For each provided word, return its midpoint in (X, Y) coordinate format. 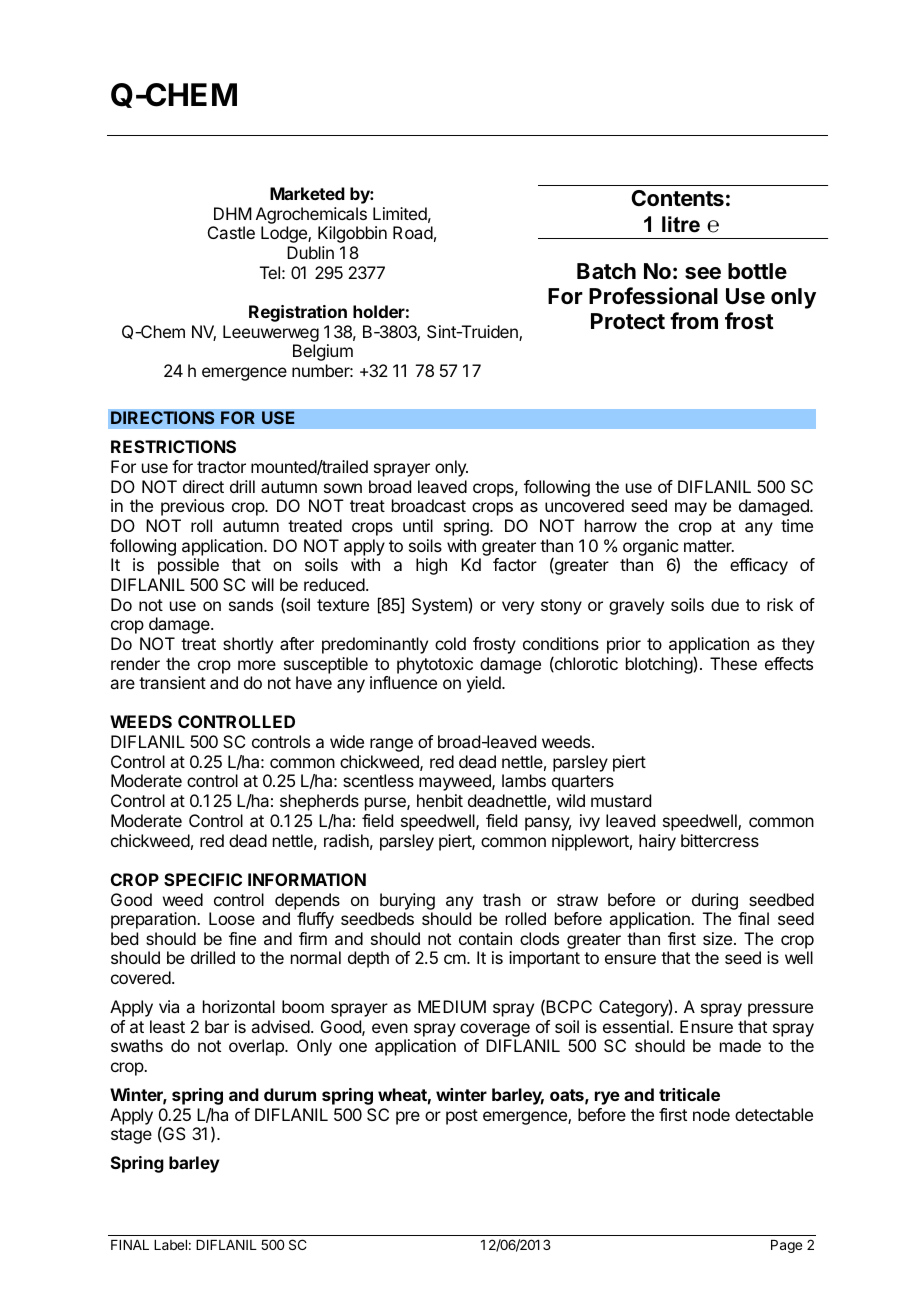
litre (681, 224)
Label (170, 1245)
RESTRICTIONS (173, 446)
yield (484, 684)
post (462, 1117)
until (418, 525)
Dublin (310, 252)
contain (485, 938)
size (717, 938)
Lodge (285, 234)
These (733, 663)
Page (786, 1246)
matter (709, 546)
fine (242, 938)
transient (172, 682)
